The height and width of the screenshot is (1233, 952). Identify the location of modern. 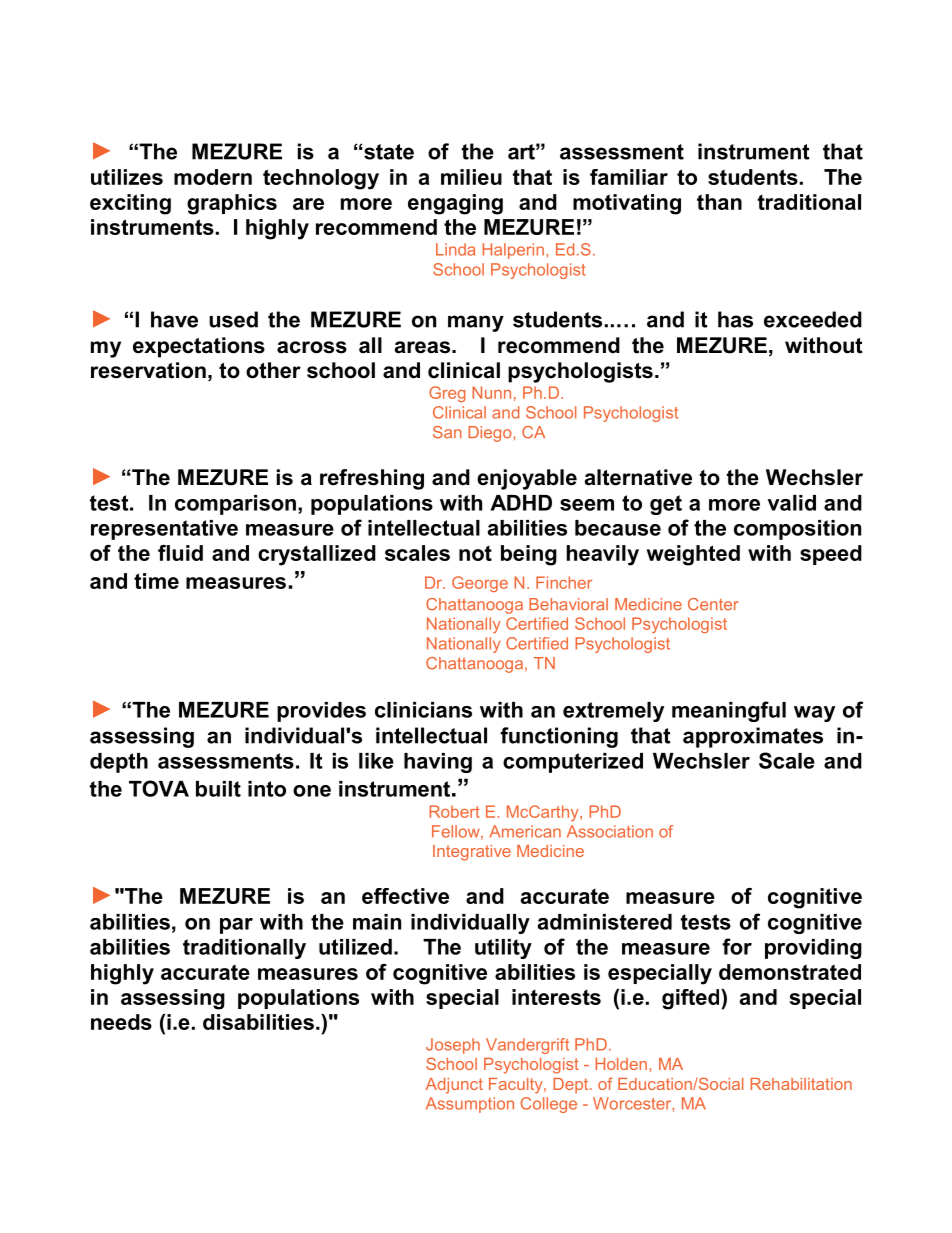
(213, 177).
